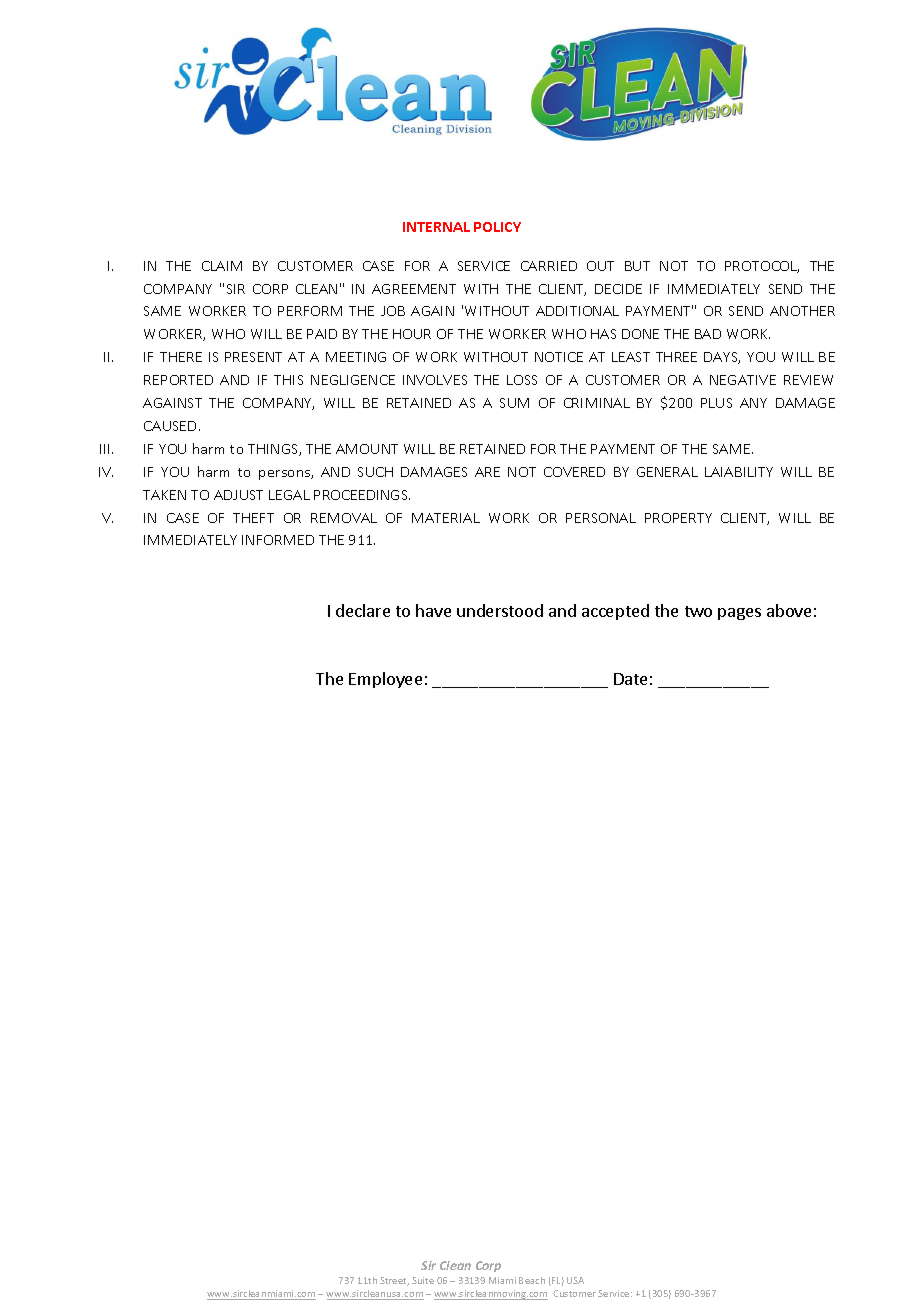 The width and height of the document is (924, 1308). What do you see at coordinates (789, 610) in the document?
I see `above` at bounding box center [789, 610].
